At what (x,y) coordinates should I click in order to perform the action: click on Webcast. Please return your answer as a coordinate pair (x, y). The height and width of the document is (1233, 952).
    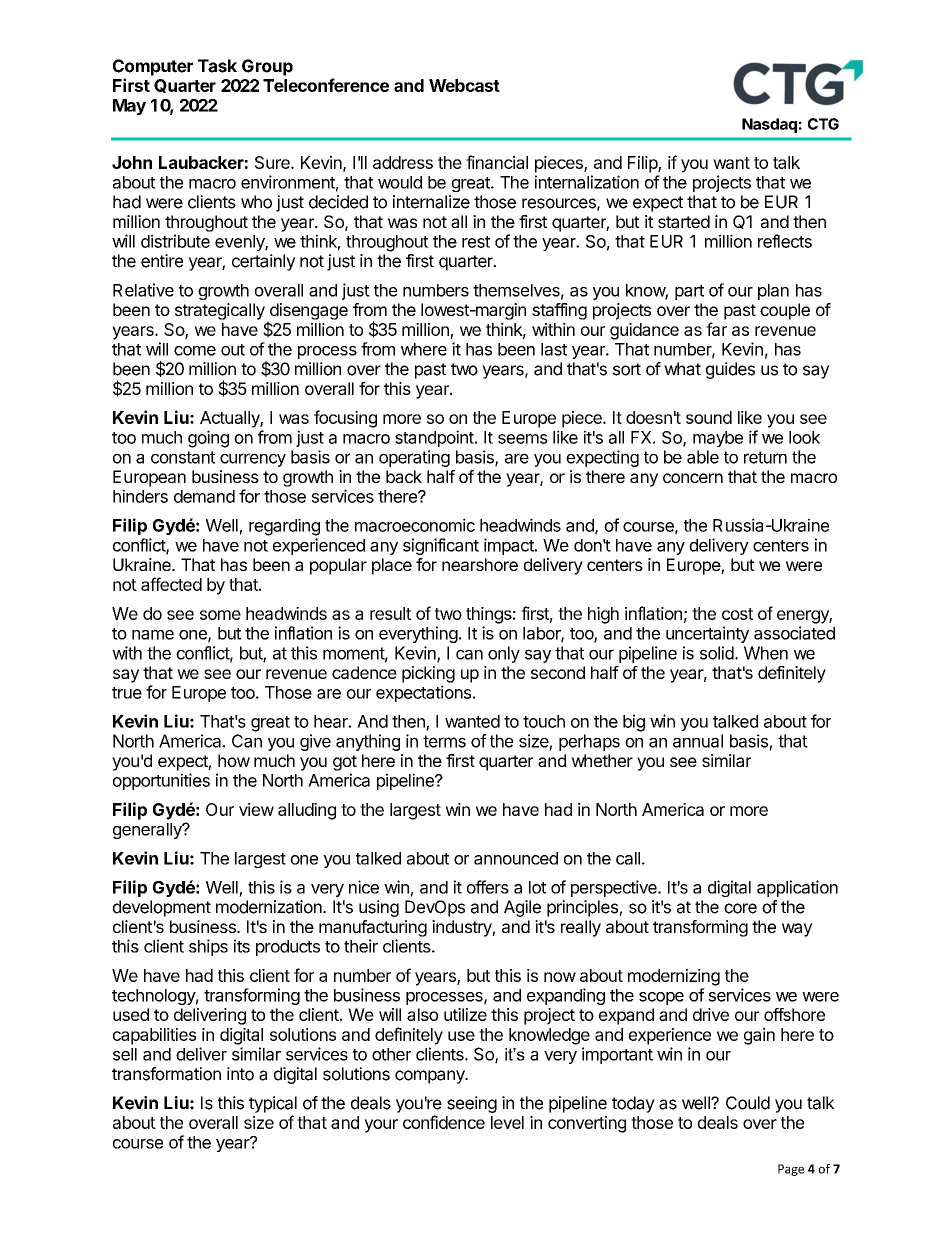
    Looking at the image, I should click on (464, 85).
